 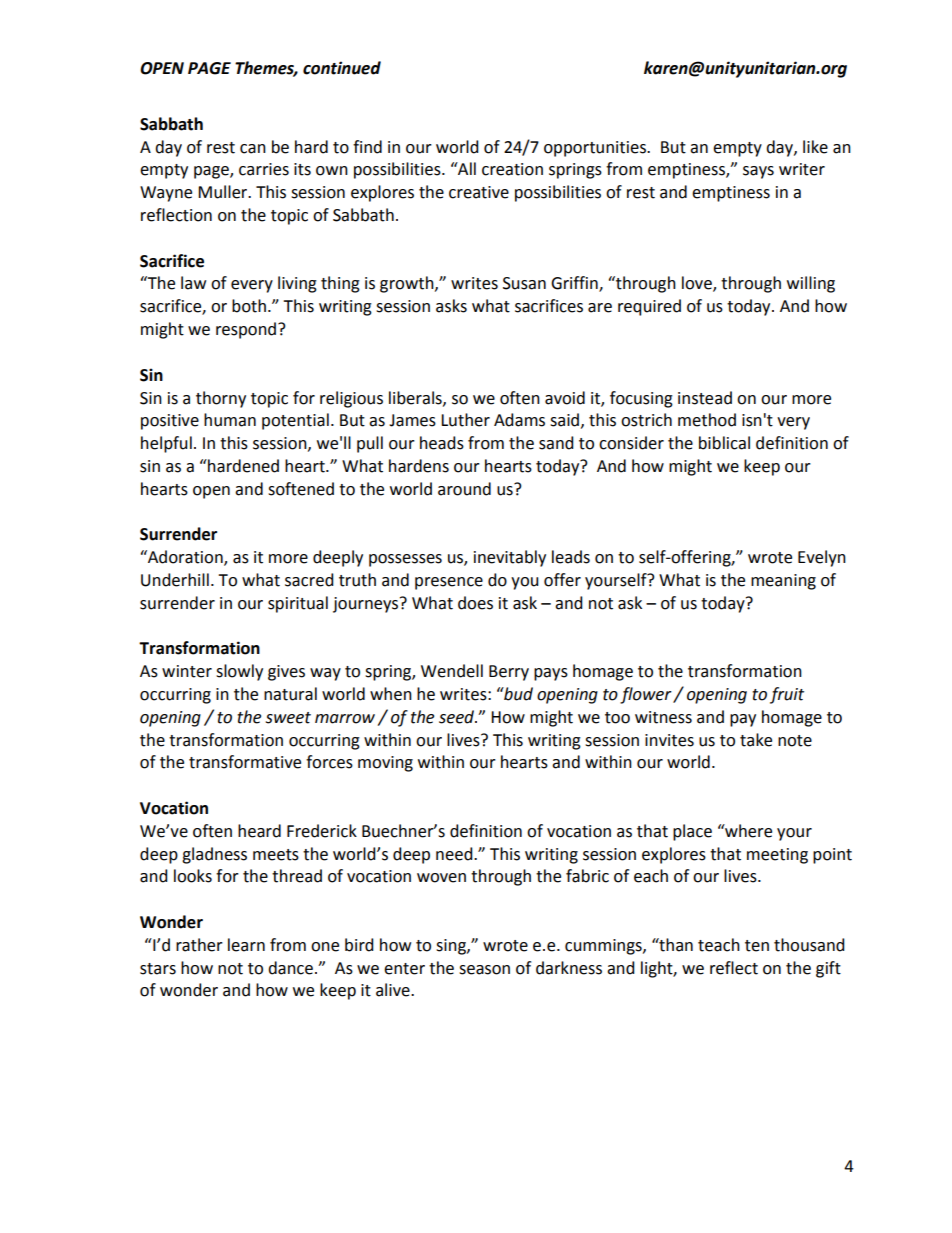 What do you see at coordinates (512, 169) in the image?
I see `creation` at bounding box center [512, 169].
